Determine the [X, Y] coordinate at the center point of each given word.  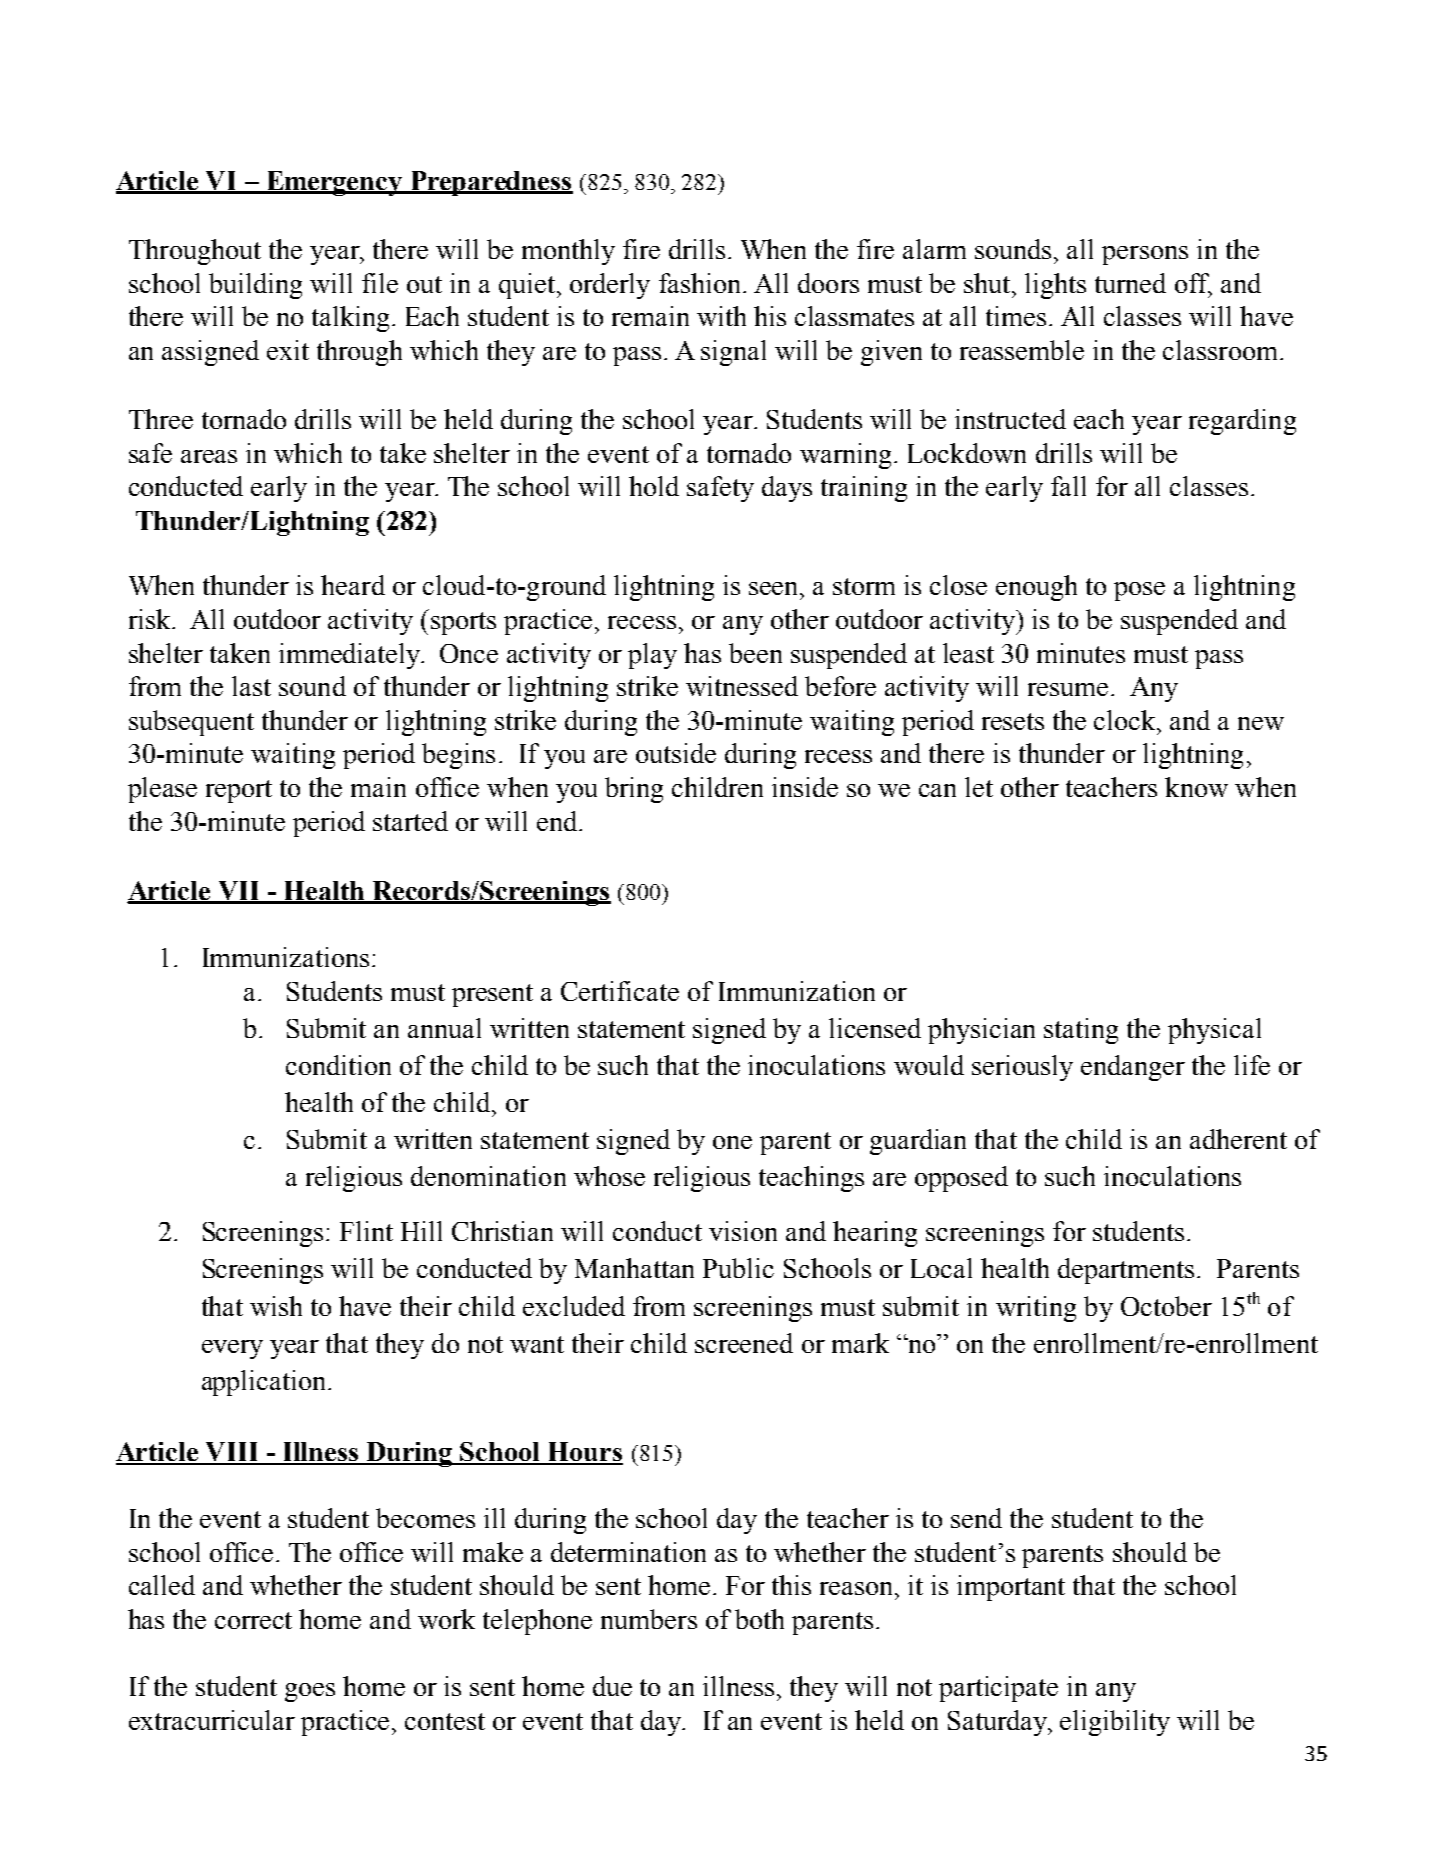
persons [1145, 255]
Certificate [620, 991]
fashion [699, 283]
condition [338, 1065]
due [612, 1686]
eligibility [1115, 1723]
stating [1081, 1031]
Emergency [334, 183]
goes [310, 1692]
